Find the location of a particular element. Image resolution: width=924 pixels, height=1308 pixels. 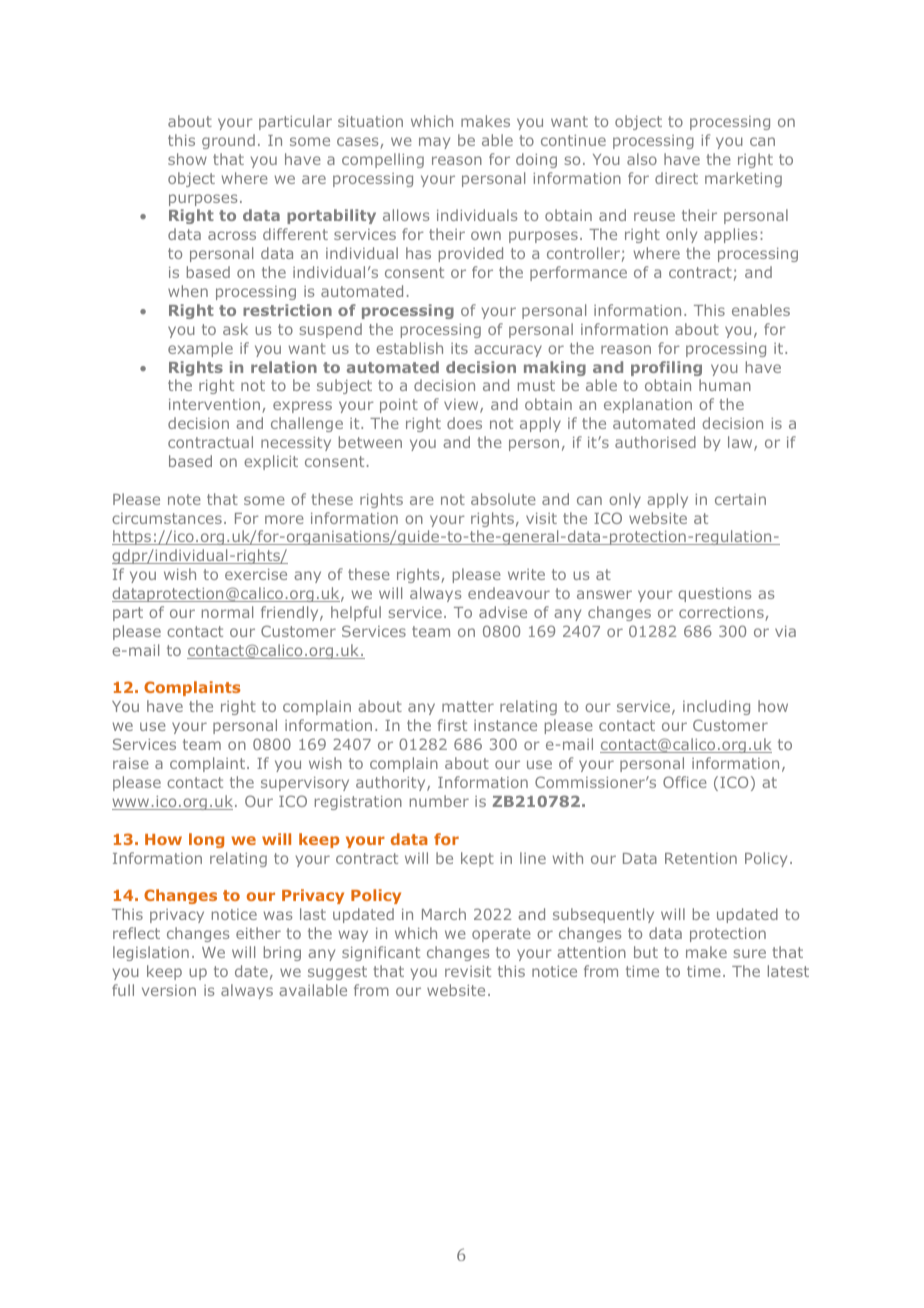

example is located at coordinates (200, 349).
